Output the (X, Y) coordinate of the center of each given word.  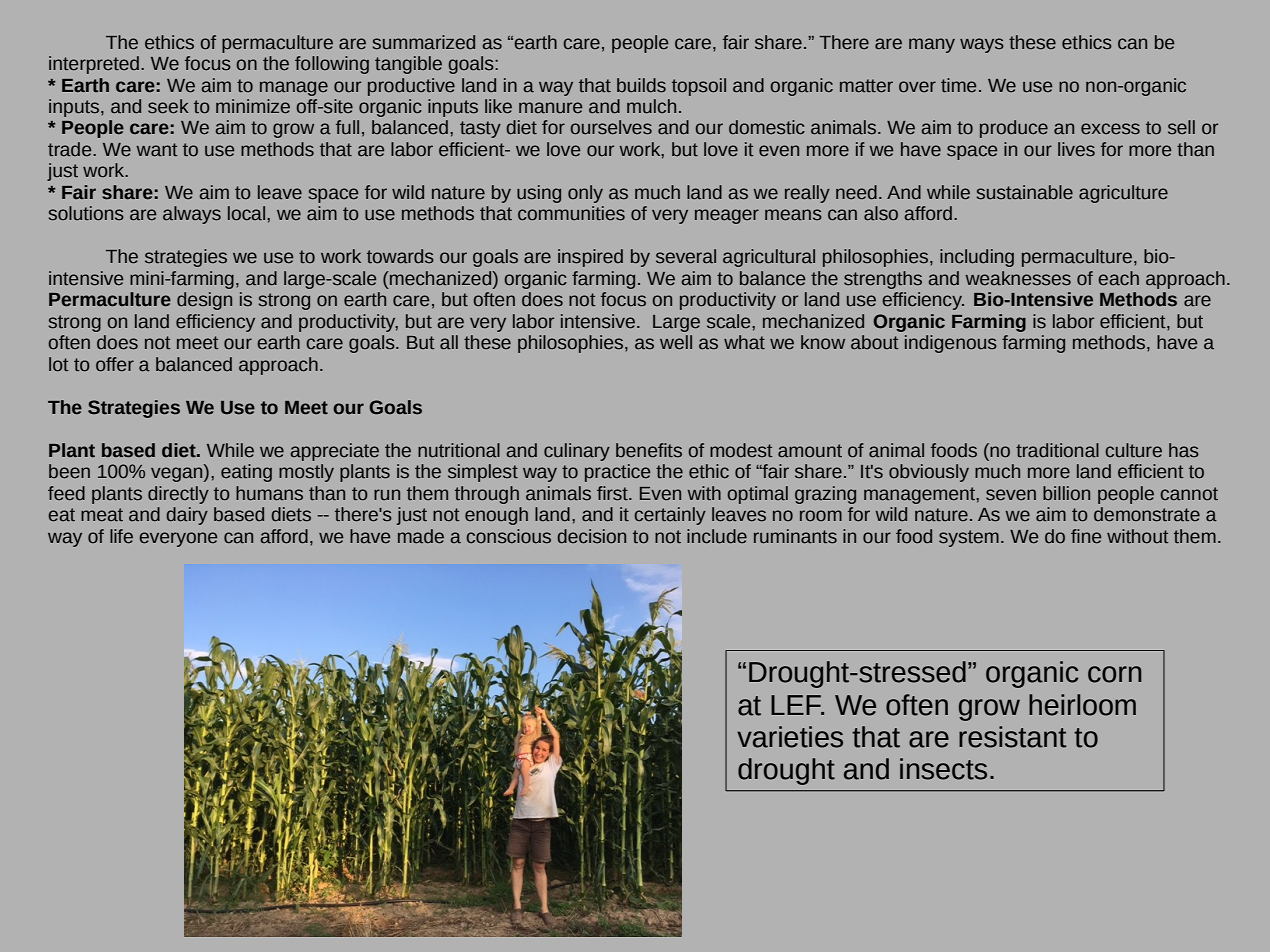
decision (592, 536)
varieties (790, 737)
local (246, 213)
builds (641, 85)
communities (571, 213)
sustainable (1025, 192)
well (676, 342)
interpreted (94, 65)
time (958, 85)
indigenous (951, 344)
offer (115, 364)
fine (1086, 536)
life (121, 536)
